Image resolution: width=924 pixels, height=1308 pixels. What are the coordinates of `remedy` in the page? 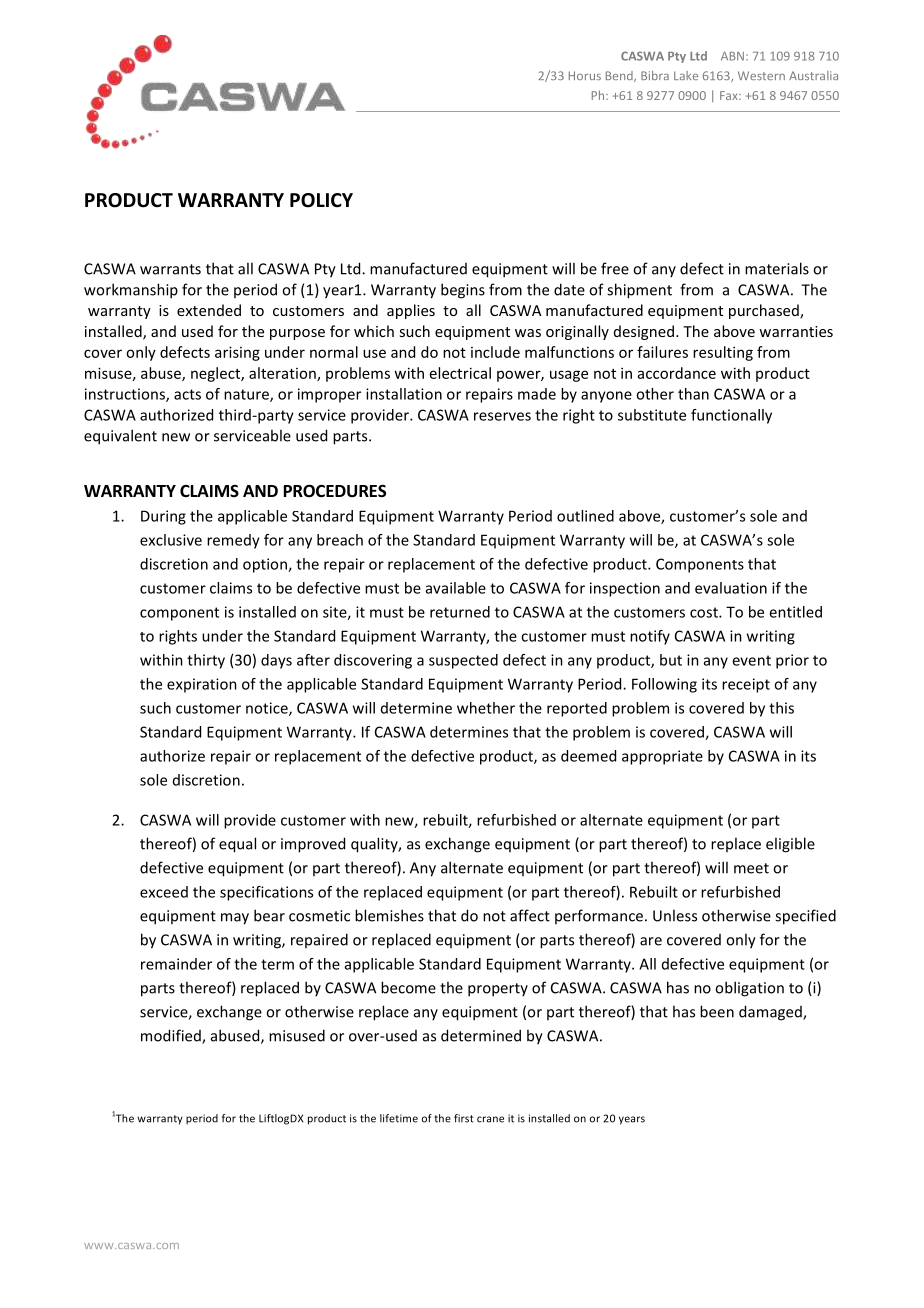 It's located at (233, 541).
